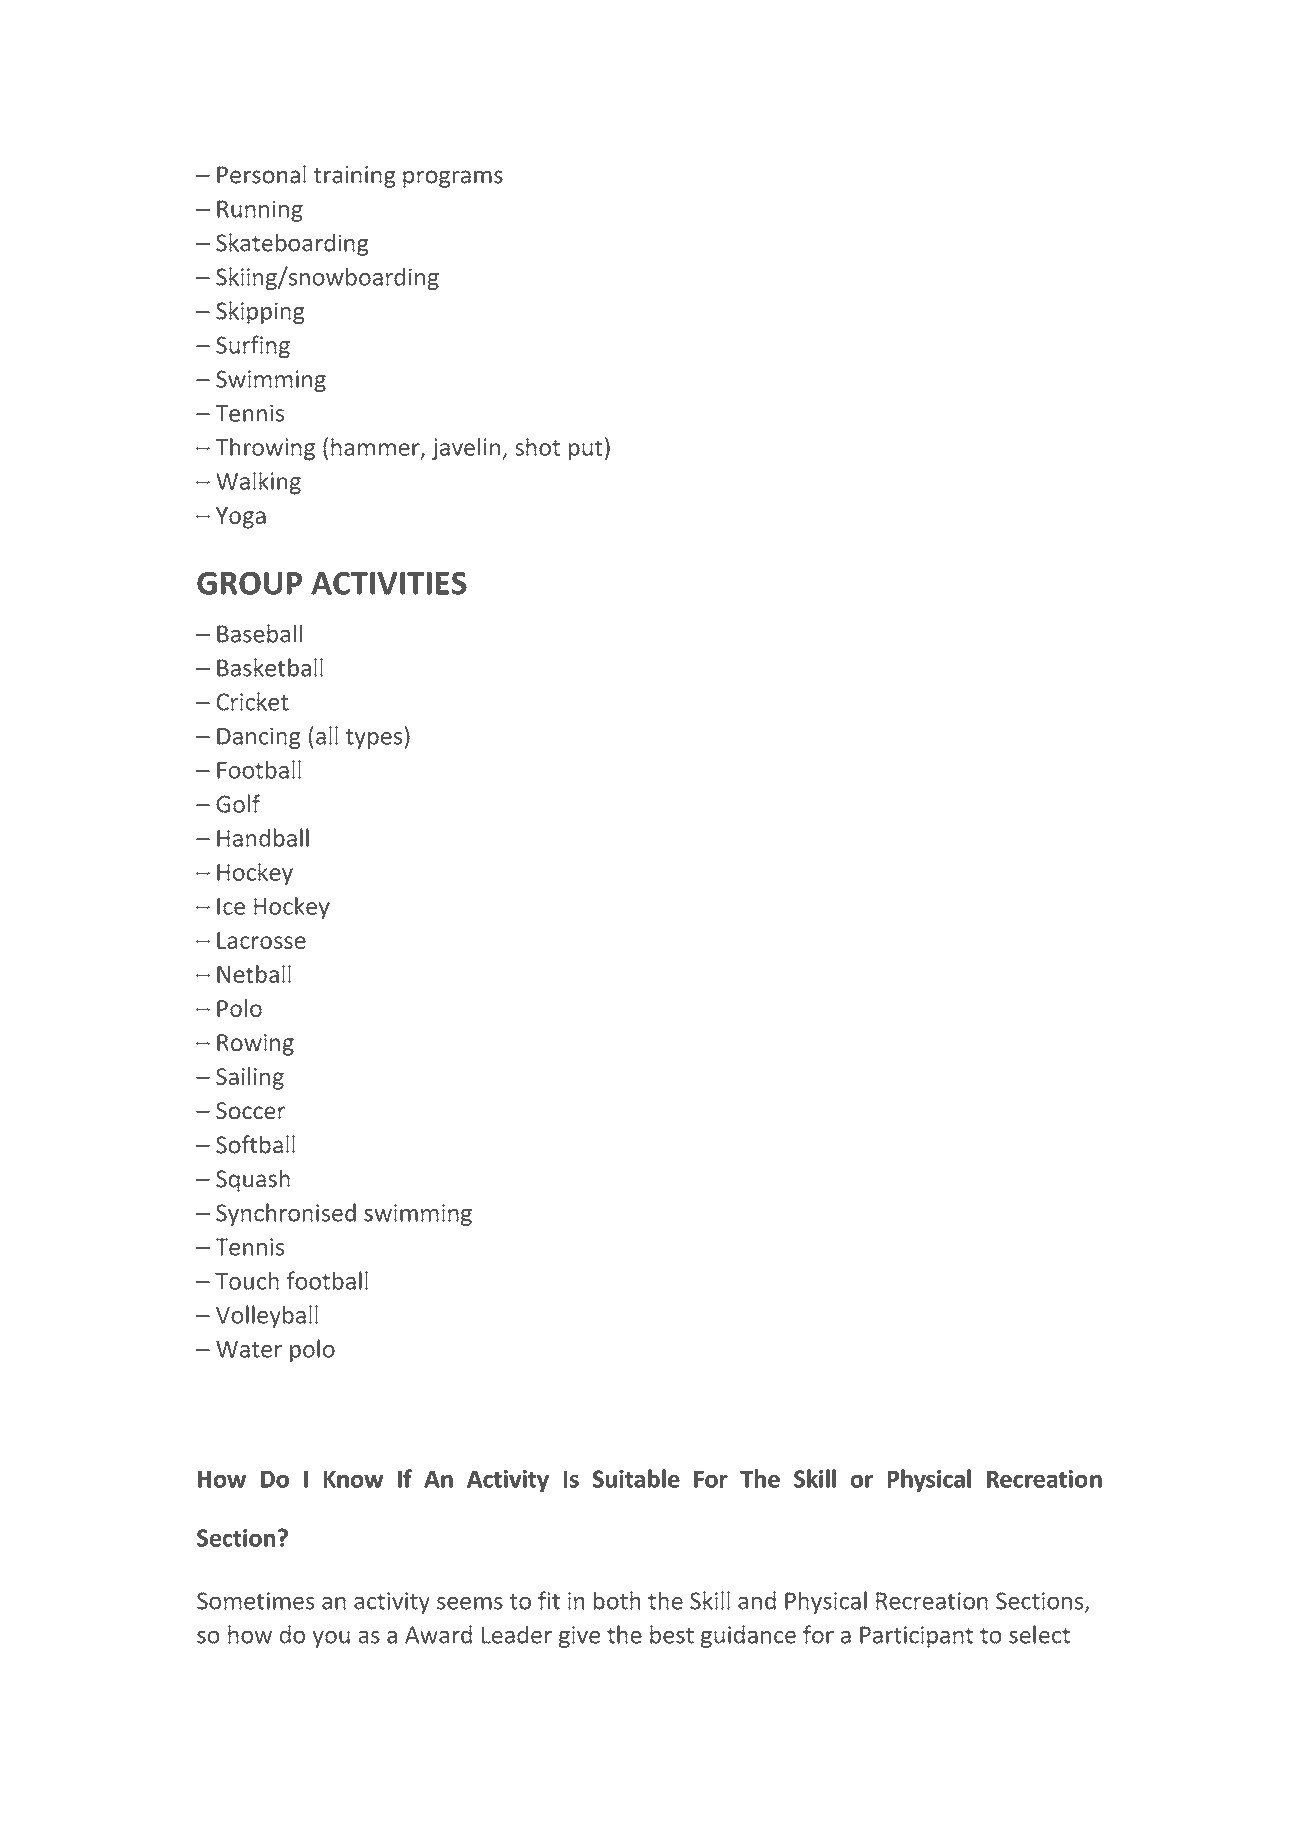 The image size is (1299, 1838). What do you see at coordinates (261, 940) in the screenshot?
I see `Lacrosse` at bounding box center [261, 940].
